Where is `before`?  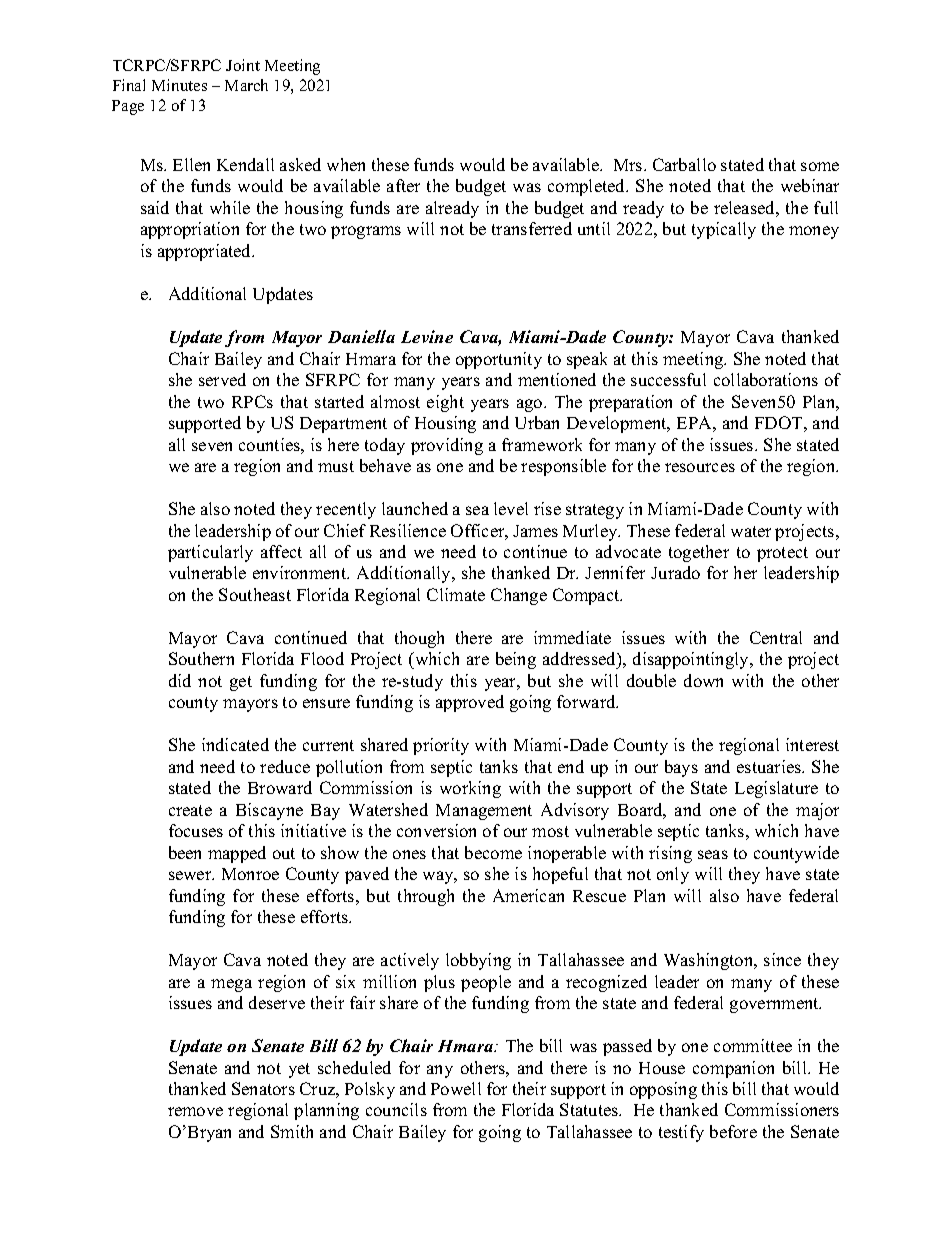 before is located at coordinates (733, 1131).
